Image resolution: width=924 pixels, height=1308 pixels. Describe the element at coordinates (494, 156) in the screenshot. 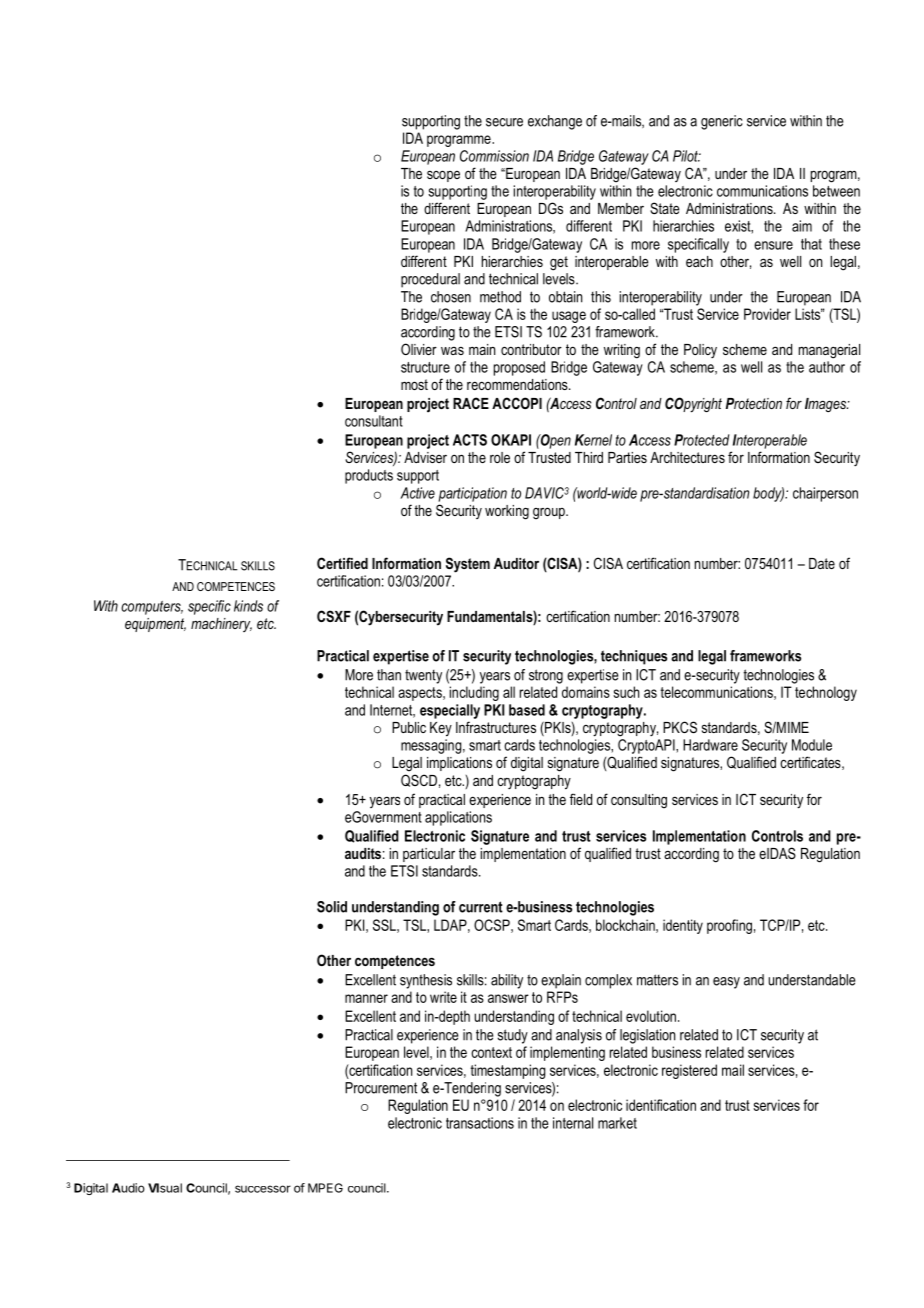

I see `Commission` at that location.
